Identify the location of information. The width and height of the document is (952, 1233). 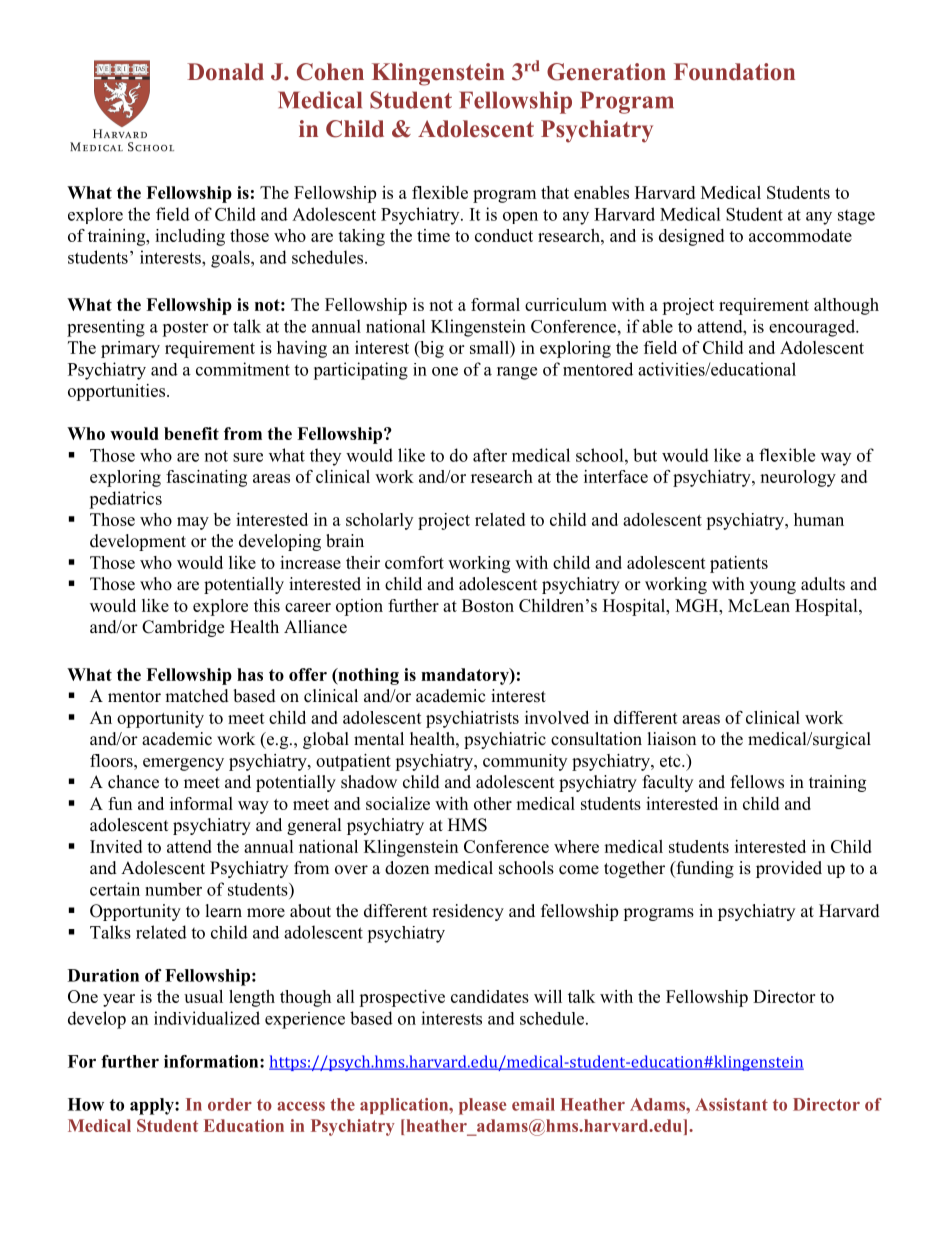
(212, 1061).
